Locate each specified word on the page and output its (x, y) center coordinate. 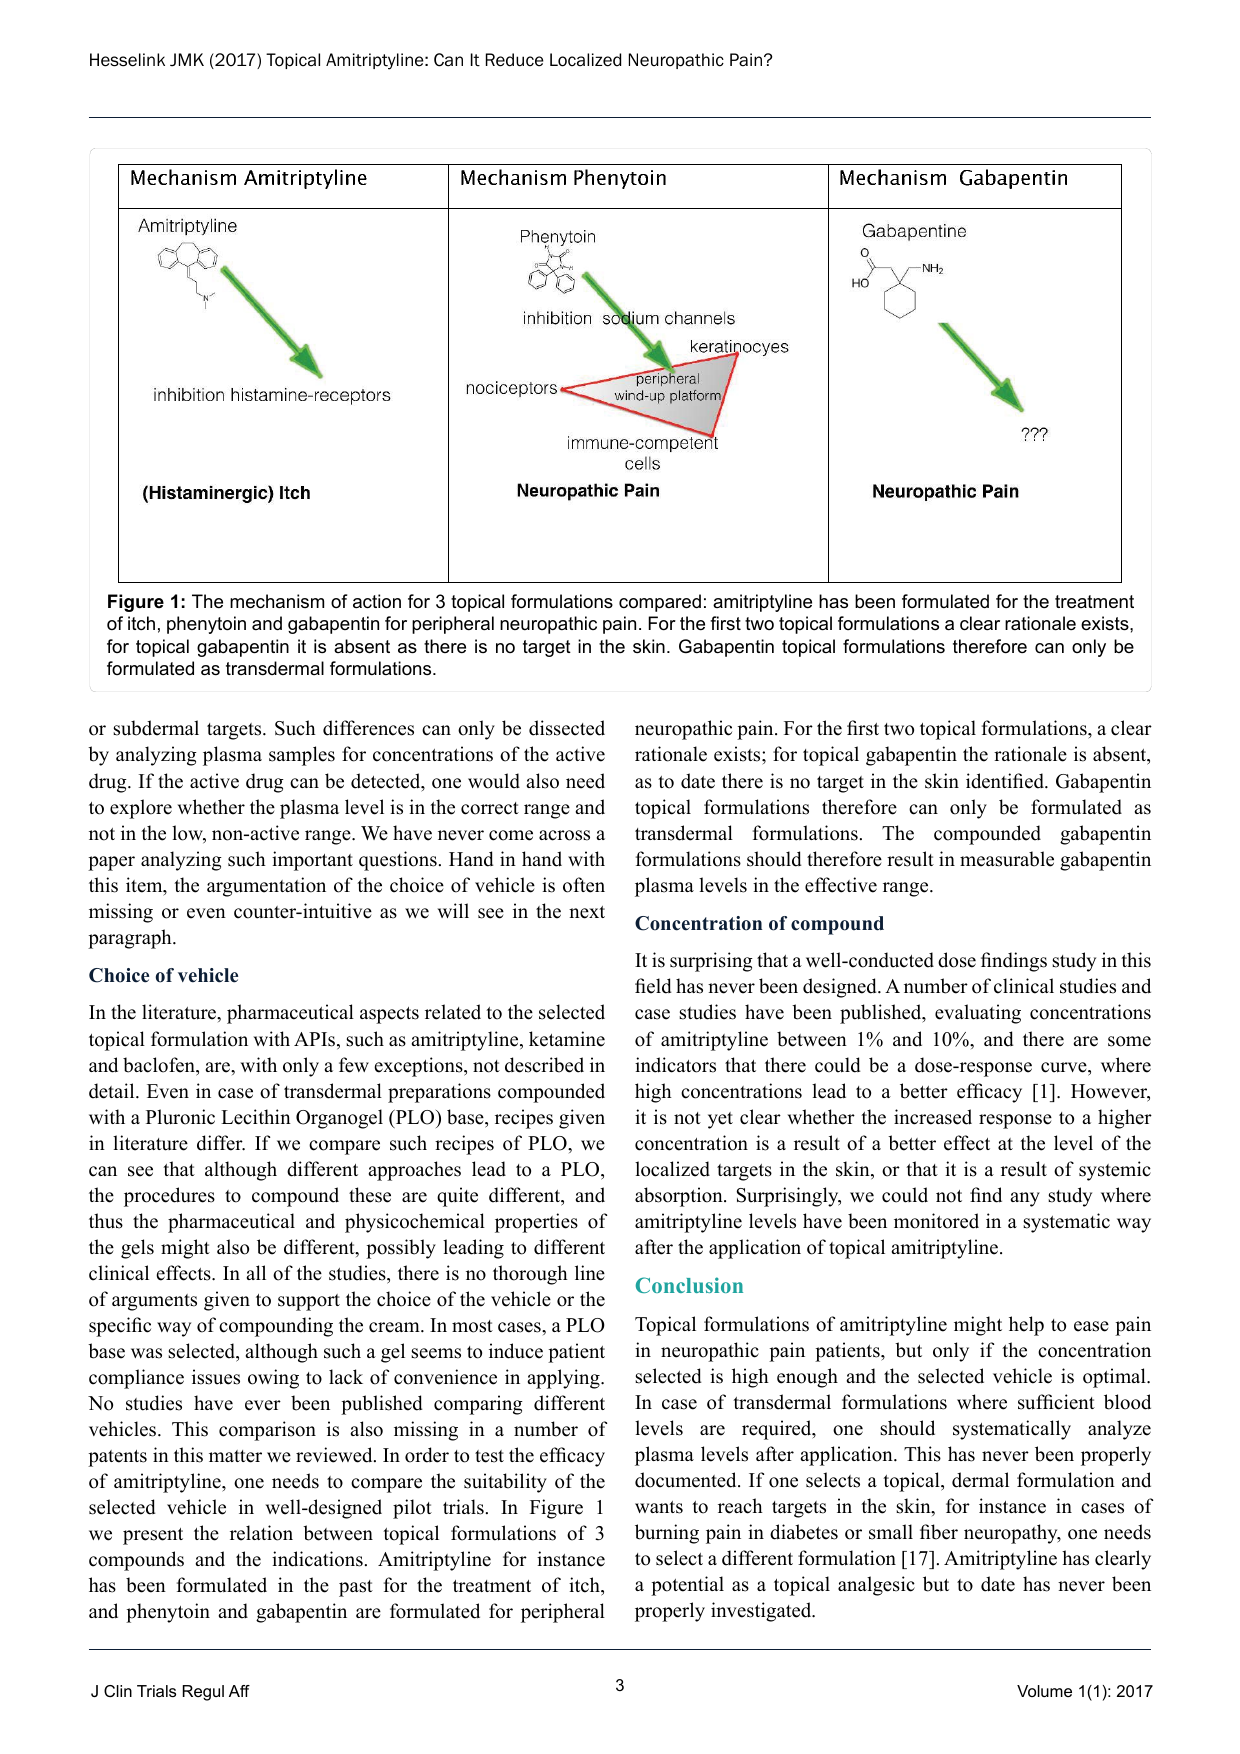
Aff (239, 1691)
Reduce (515, 60)
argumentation (266, 887)
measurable (1007, 859)
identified (1006, 781)
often (584, 885)
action (377, 601)
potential (687, 1586)
